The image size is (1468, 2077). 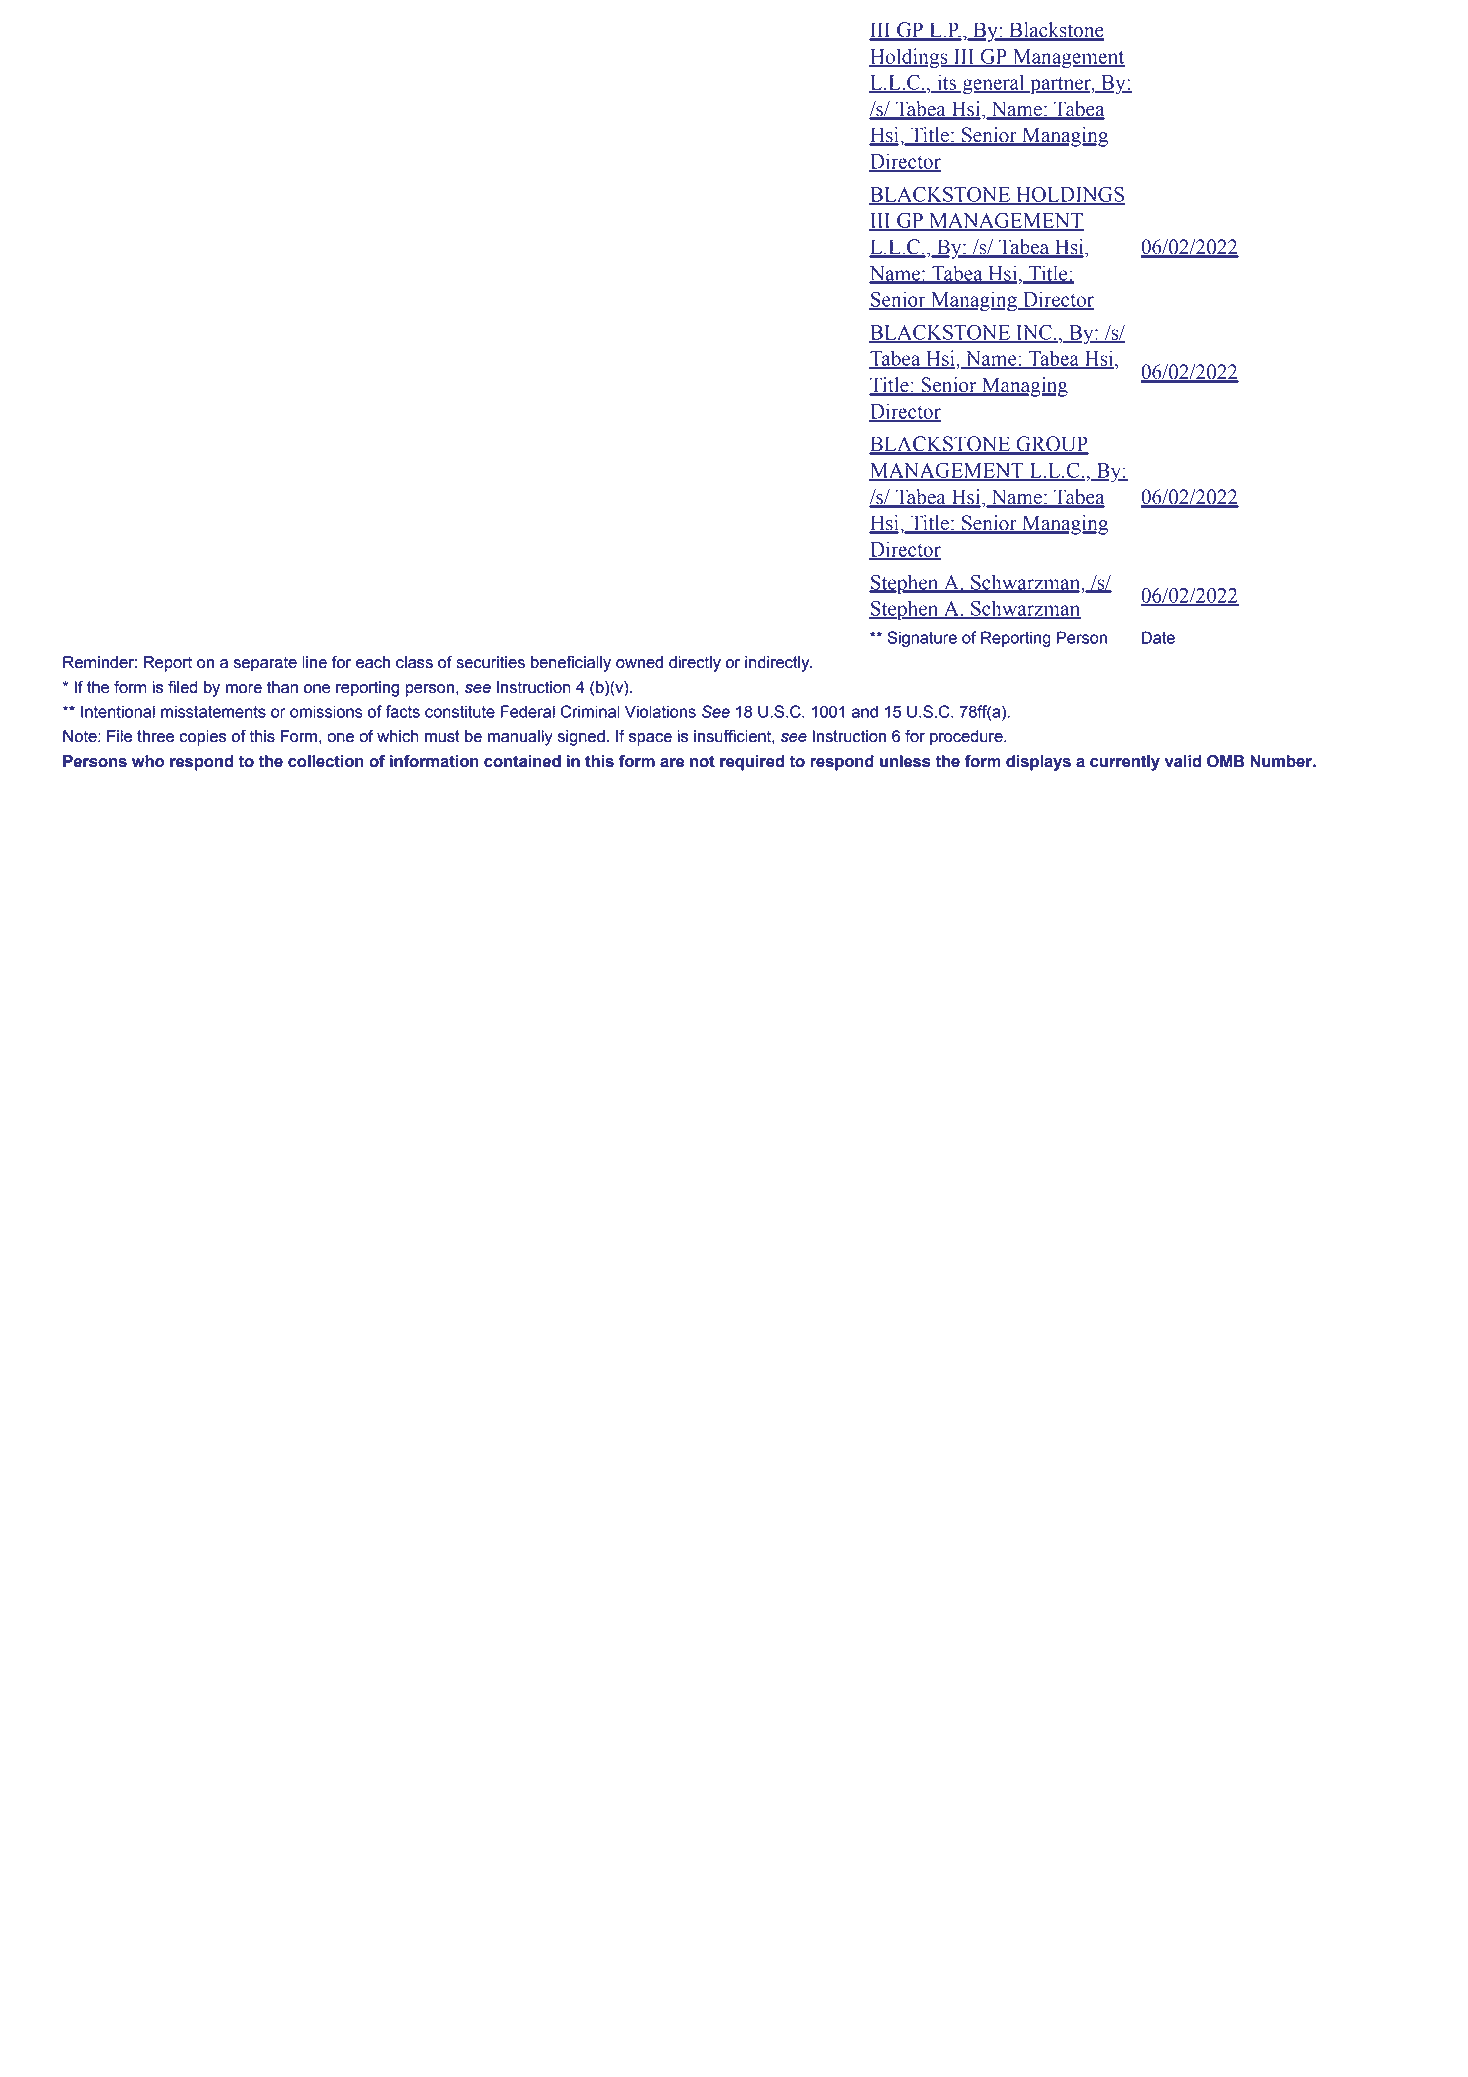 What do you see at coordinates (1158, 637) in the screenshot?
I see `Date` at bounding box center [1158, 637].
